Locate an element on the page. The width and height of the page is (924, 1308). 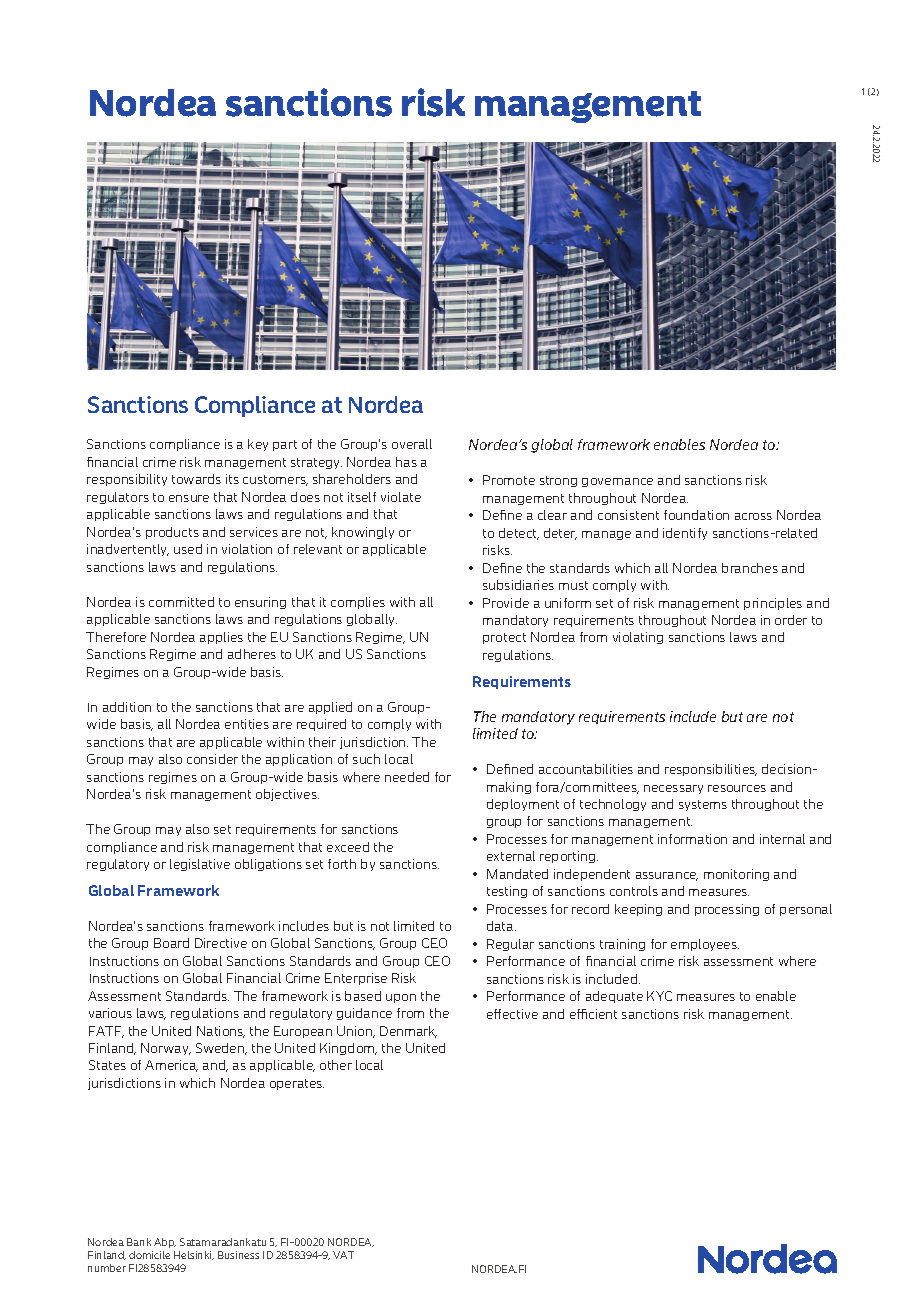
towards is located at coordinates (196, 479).
